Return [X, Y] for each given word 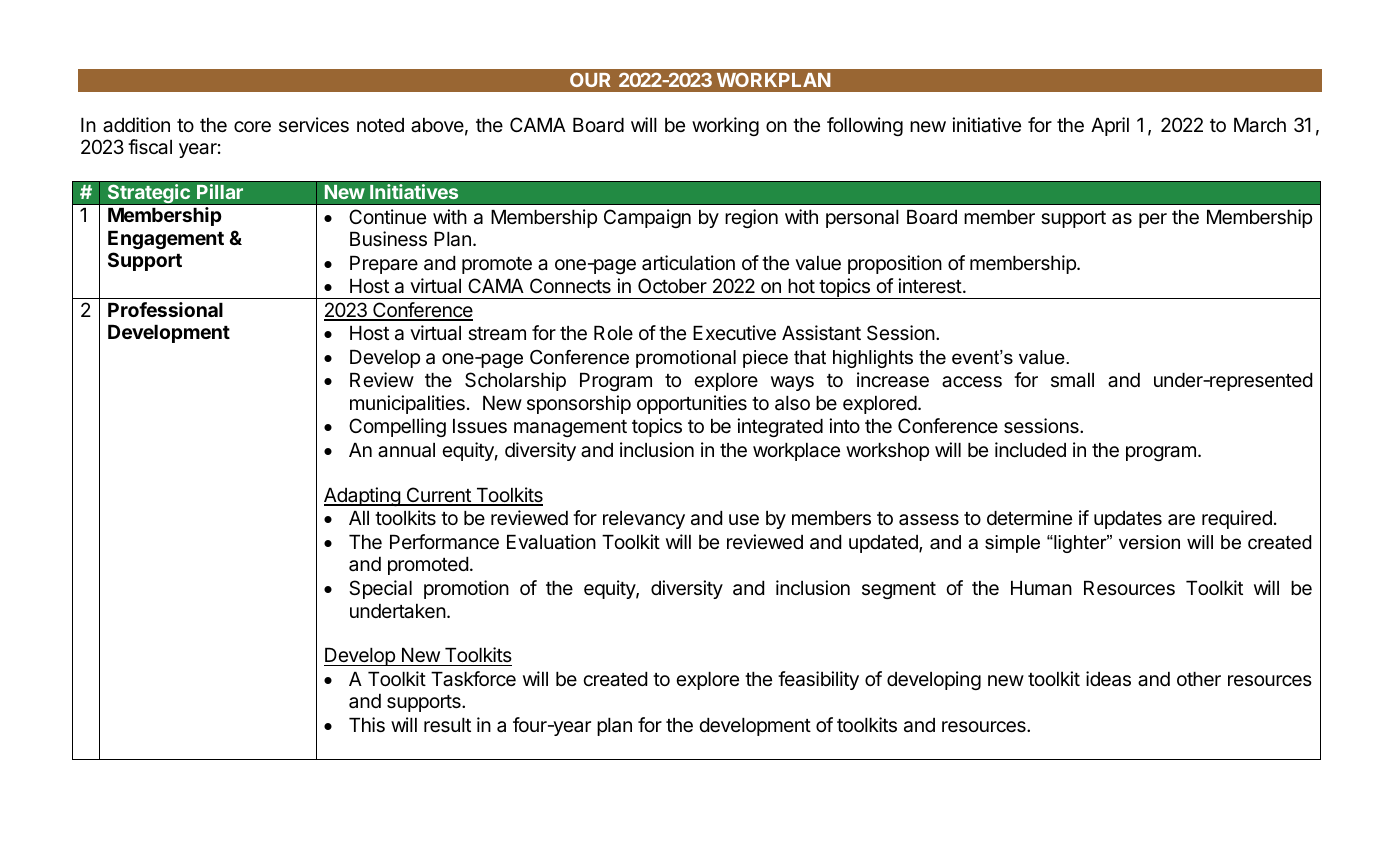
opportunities [692, 404]
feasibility [818, 680]
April [1110, 126]
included [1030, 449]
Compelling [397, 427]
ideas [1108, 678]
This [367, 724]
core [252, 126]
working [725, 126]
